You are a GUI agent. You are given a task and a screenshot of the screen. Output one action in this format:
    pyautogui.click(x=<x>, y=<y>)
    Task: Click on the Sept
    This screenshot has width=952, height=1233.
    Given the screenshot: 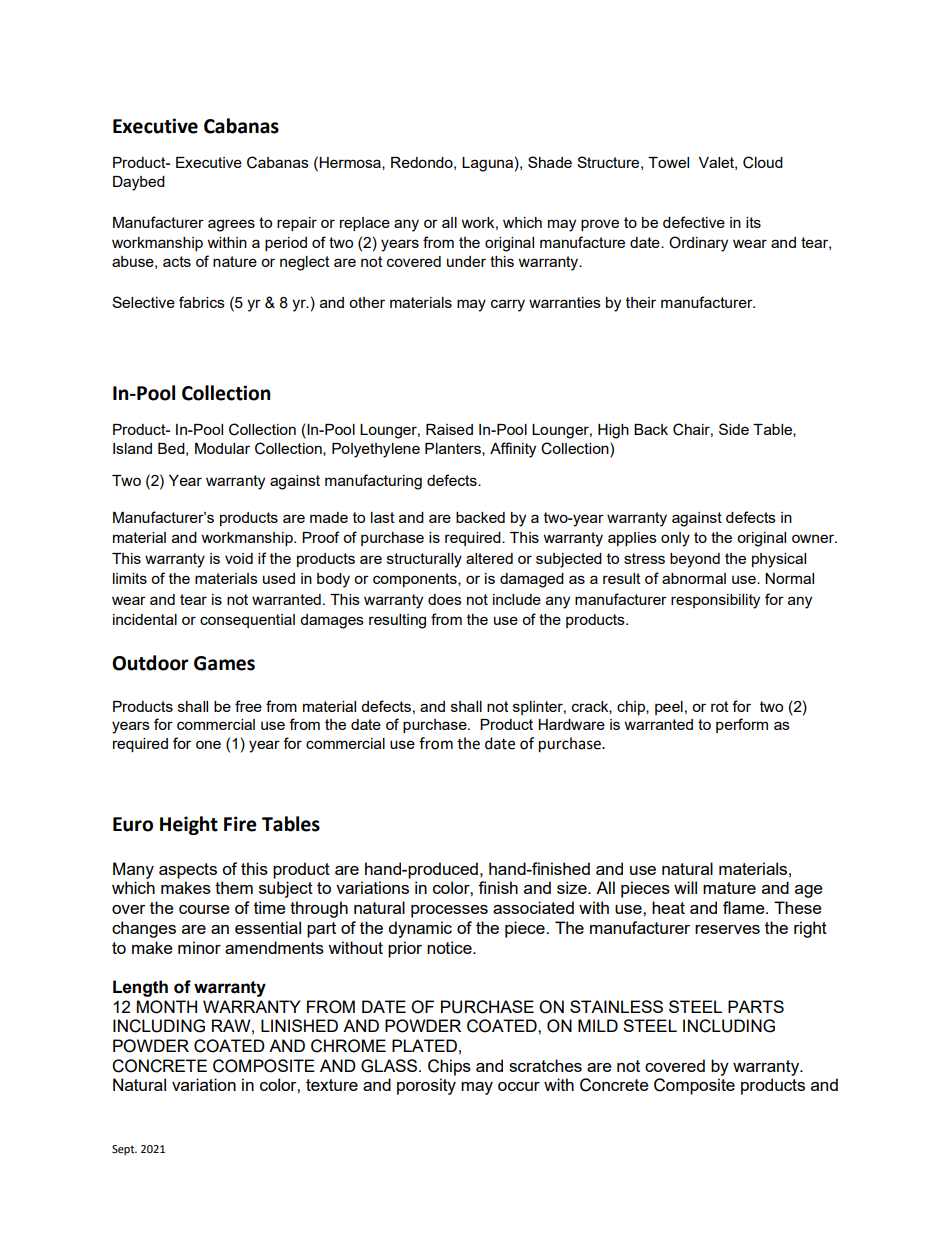 What is the action you would take?
    pyautogui.click(x=124, y=1150)
